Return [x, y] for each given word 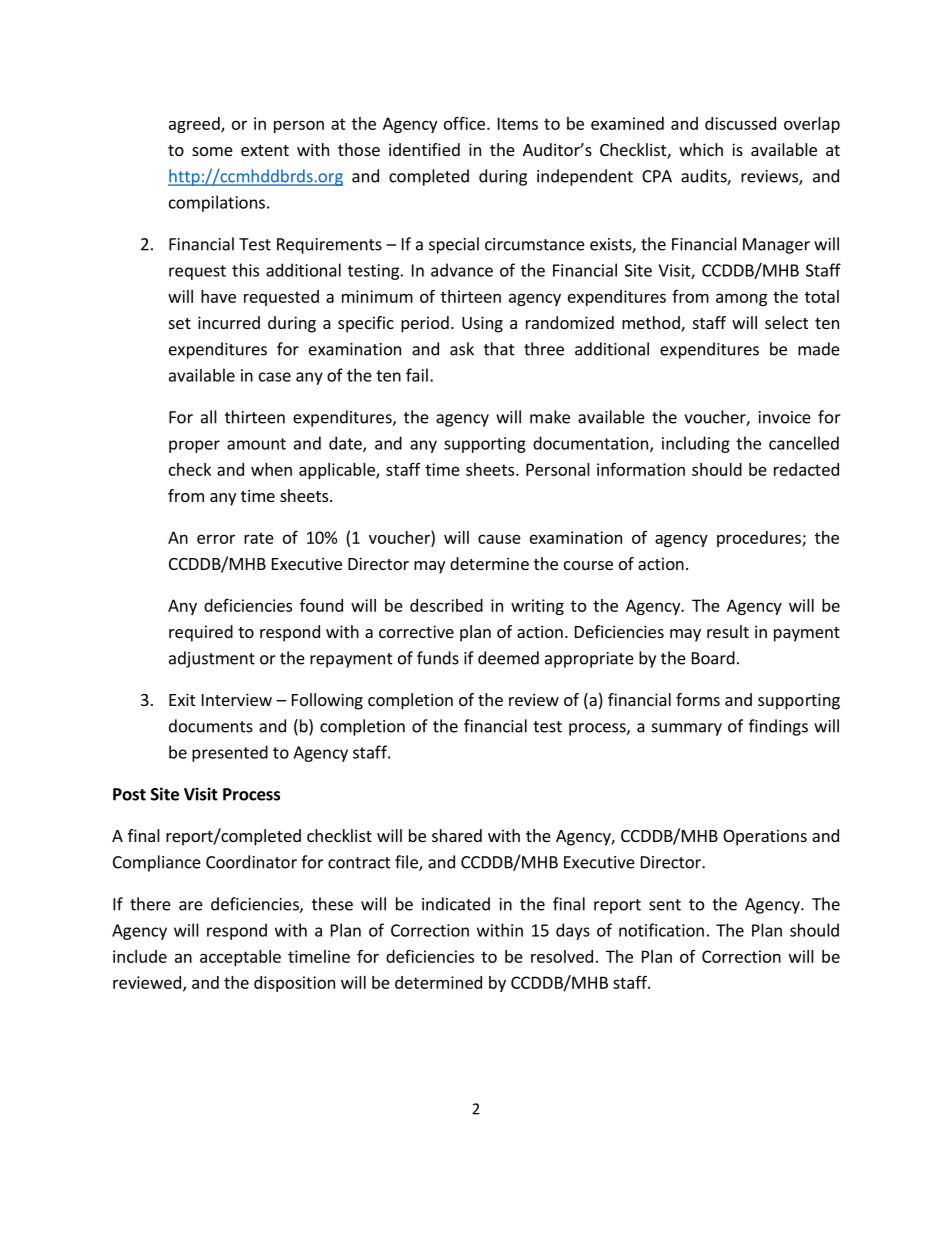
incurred [229, 322]
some [212, 151]
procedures [760, 539]
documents [211, 726]
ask [462, 349]
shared [457, 835]
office [464, 123]
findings [778, 727]
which [701, 149]
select [786, 322]
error [216, 539]
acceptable [240, 958]
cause [499, 539]
